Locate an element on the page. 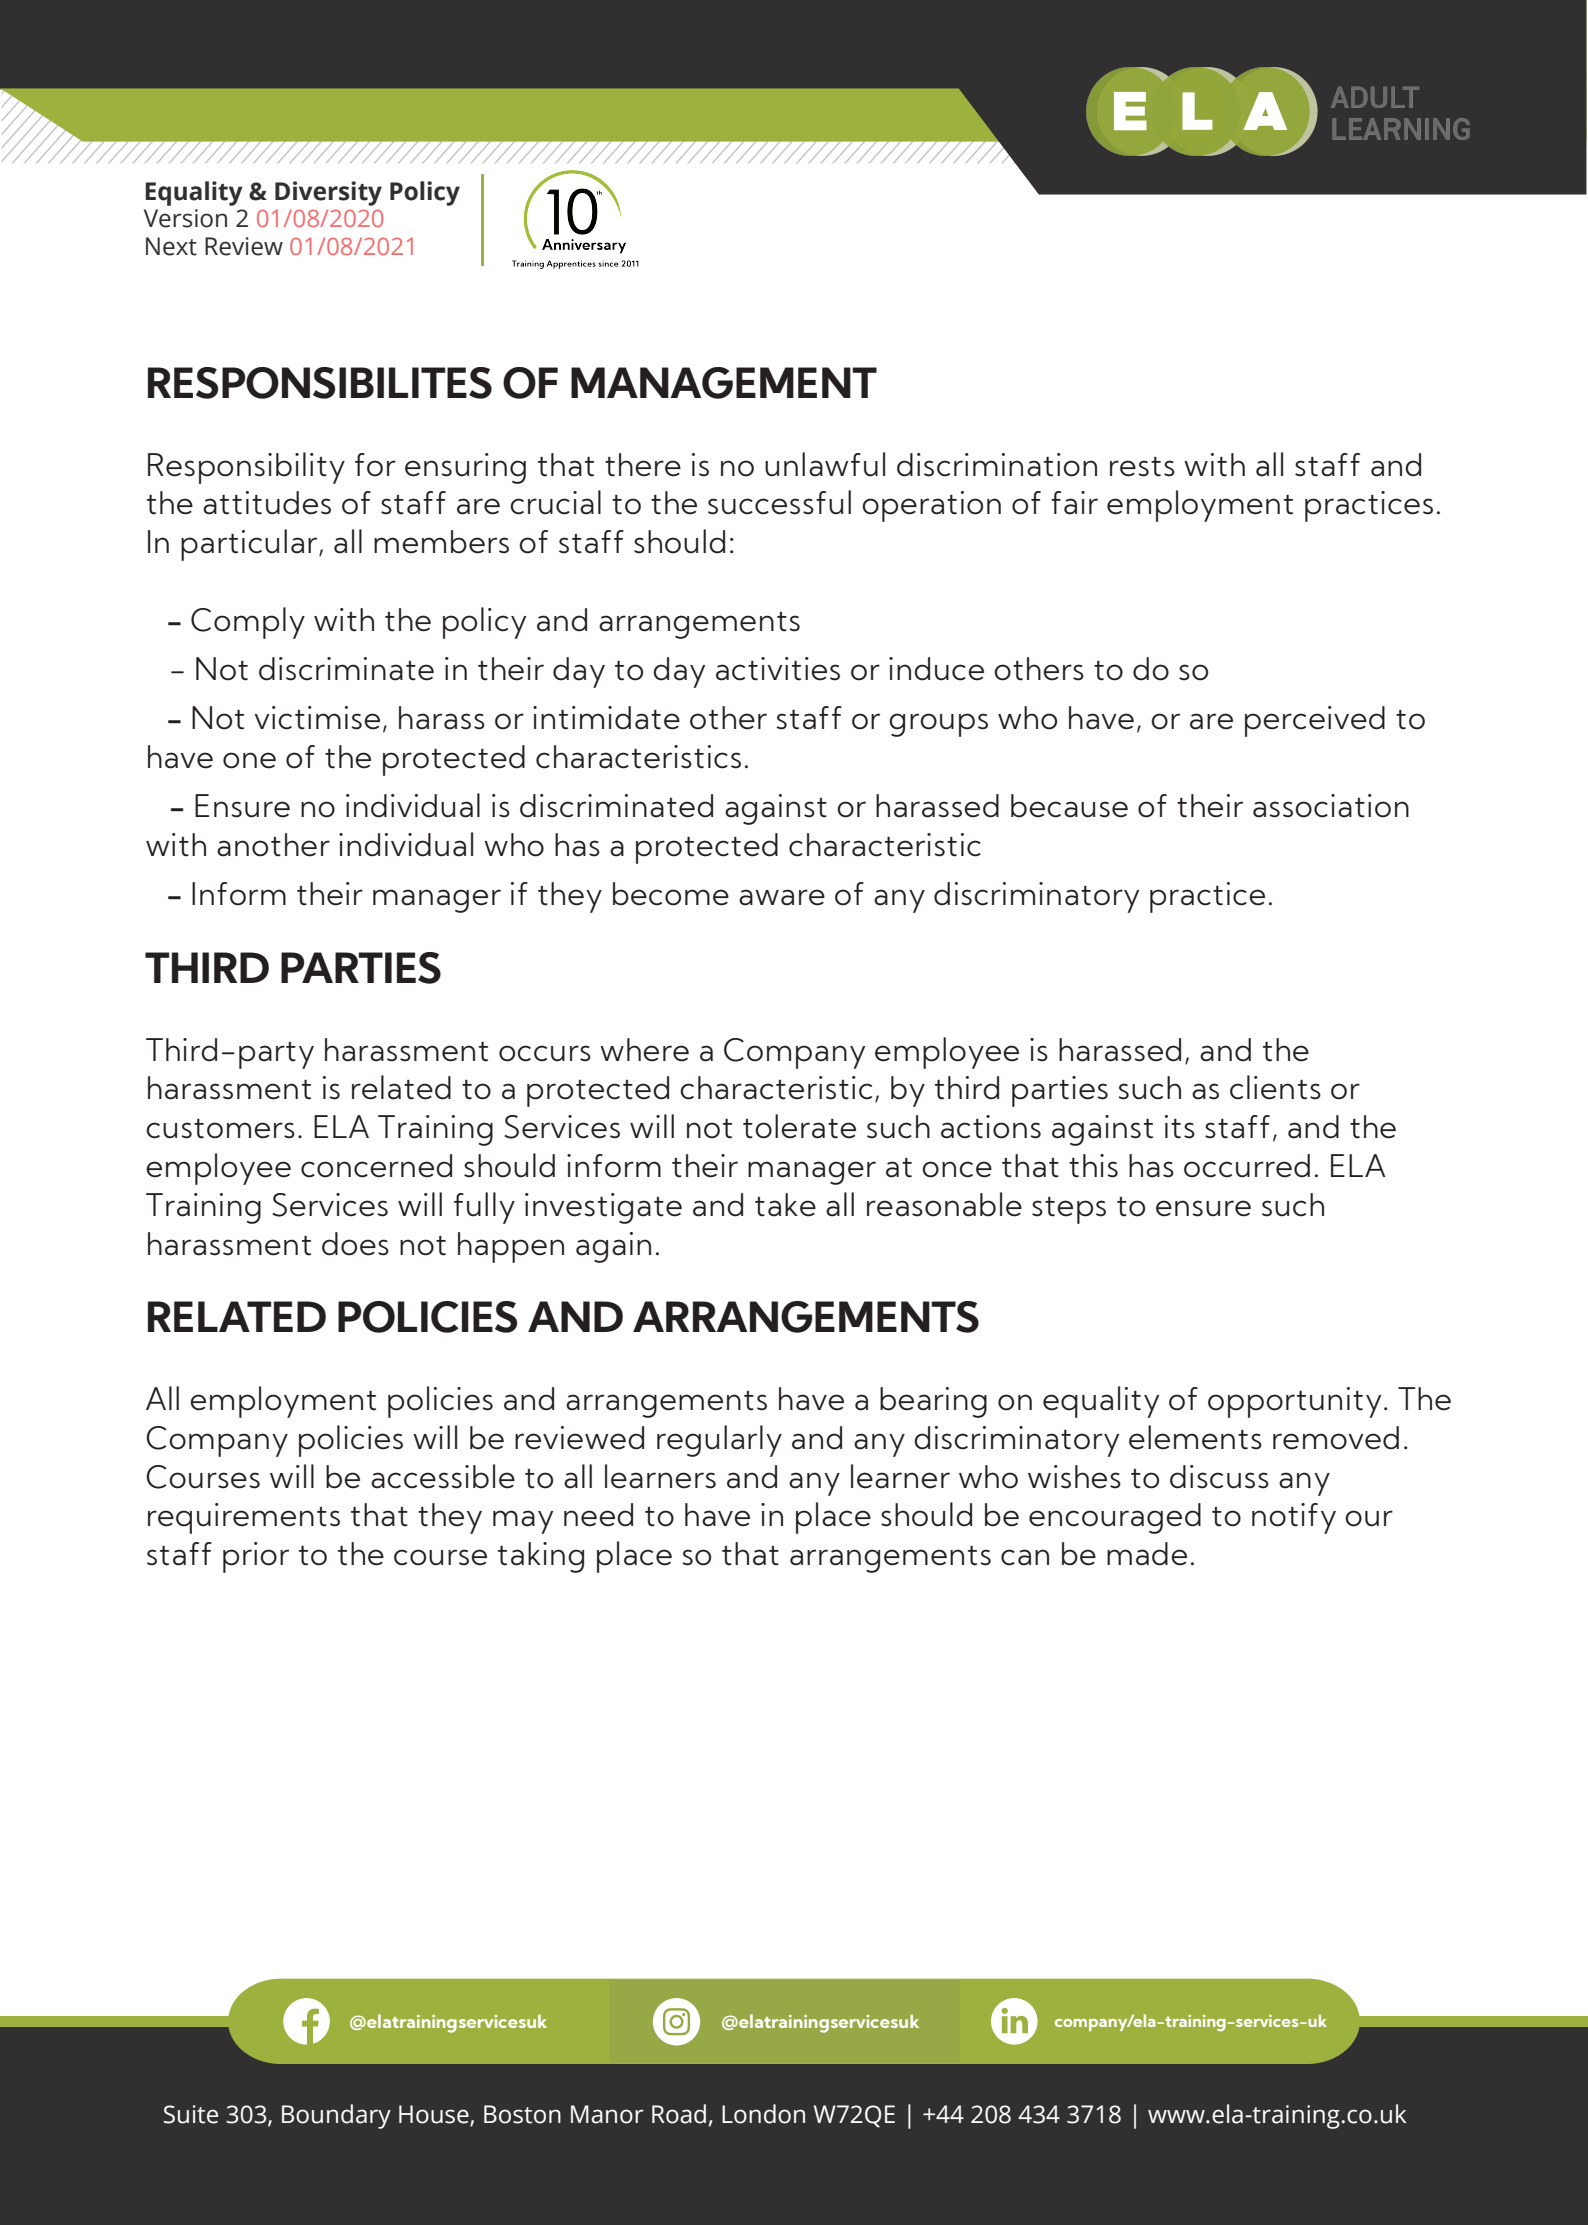 The height and width of the page is (2225, 1588). aware is located at coordinates (782, 897).
